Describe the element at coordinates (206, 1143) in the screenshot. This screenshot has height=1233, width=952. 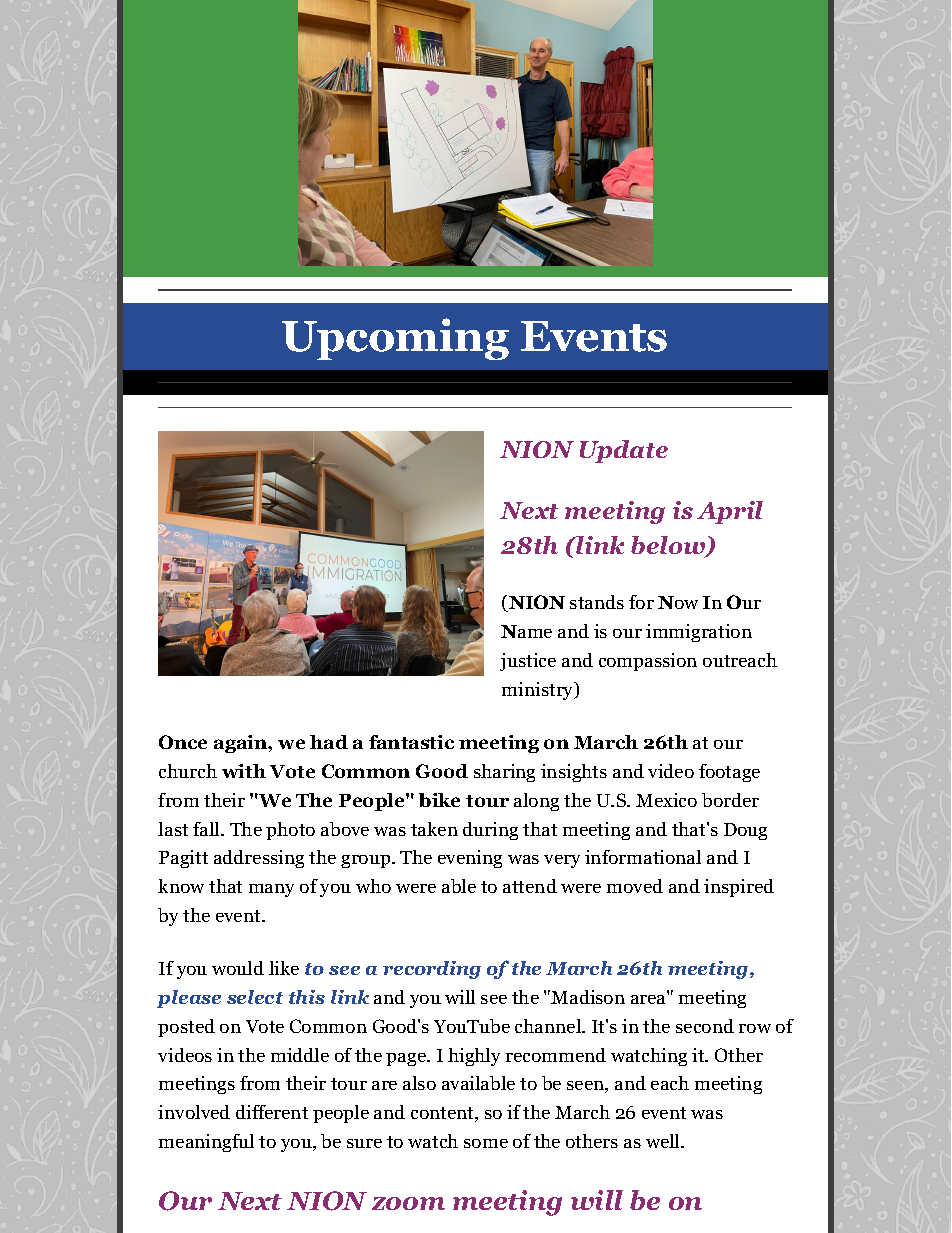
I see `meaningful` at that location.
